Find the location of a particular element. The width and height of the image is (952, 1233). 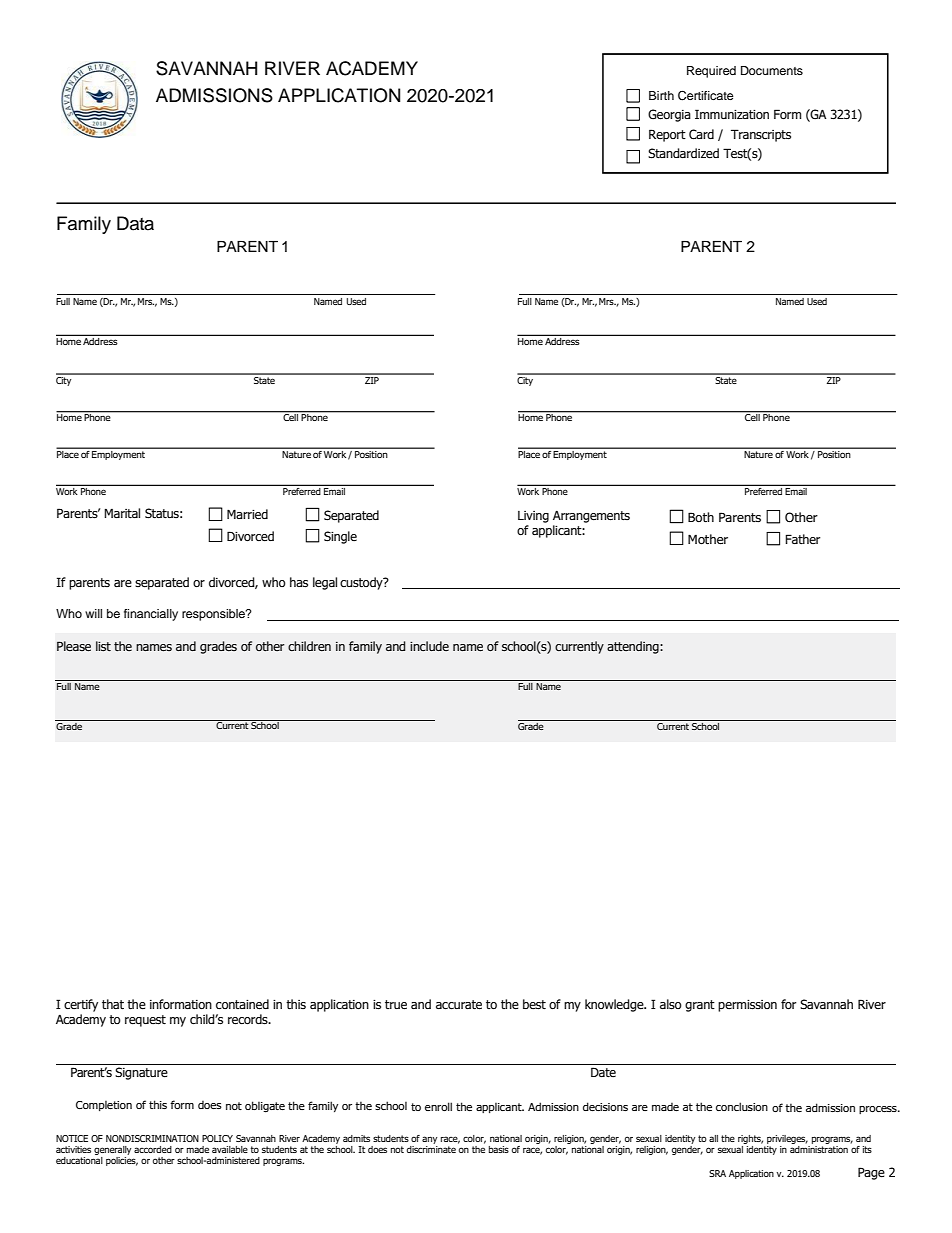

Father is located at coordinates (803, 539).
